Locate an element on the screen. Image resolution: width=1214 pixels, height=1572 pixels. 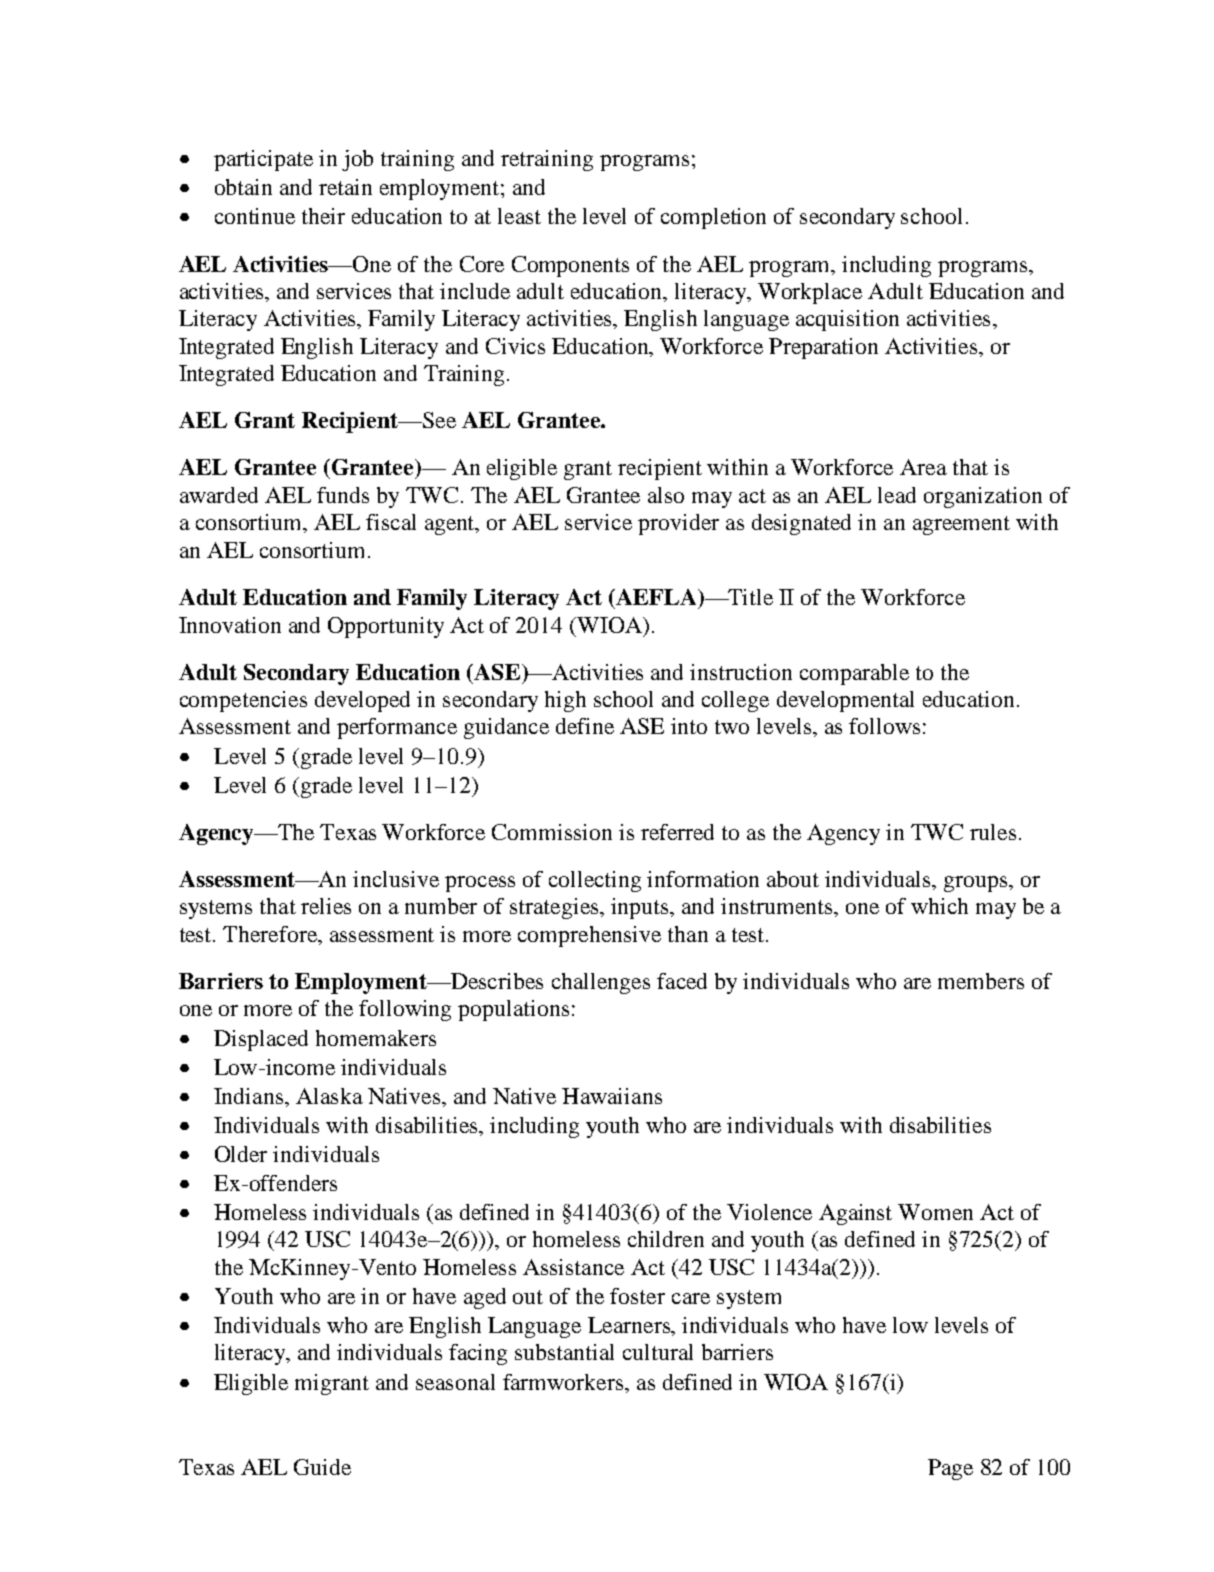
their is located at coordinates (323, 216).
